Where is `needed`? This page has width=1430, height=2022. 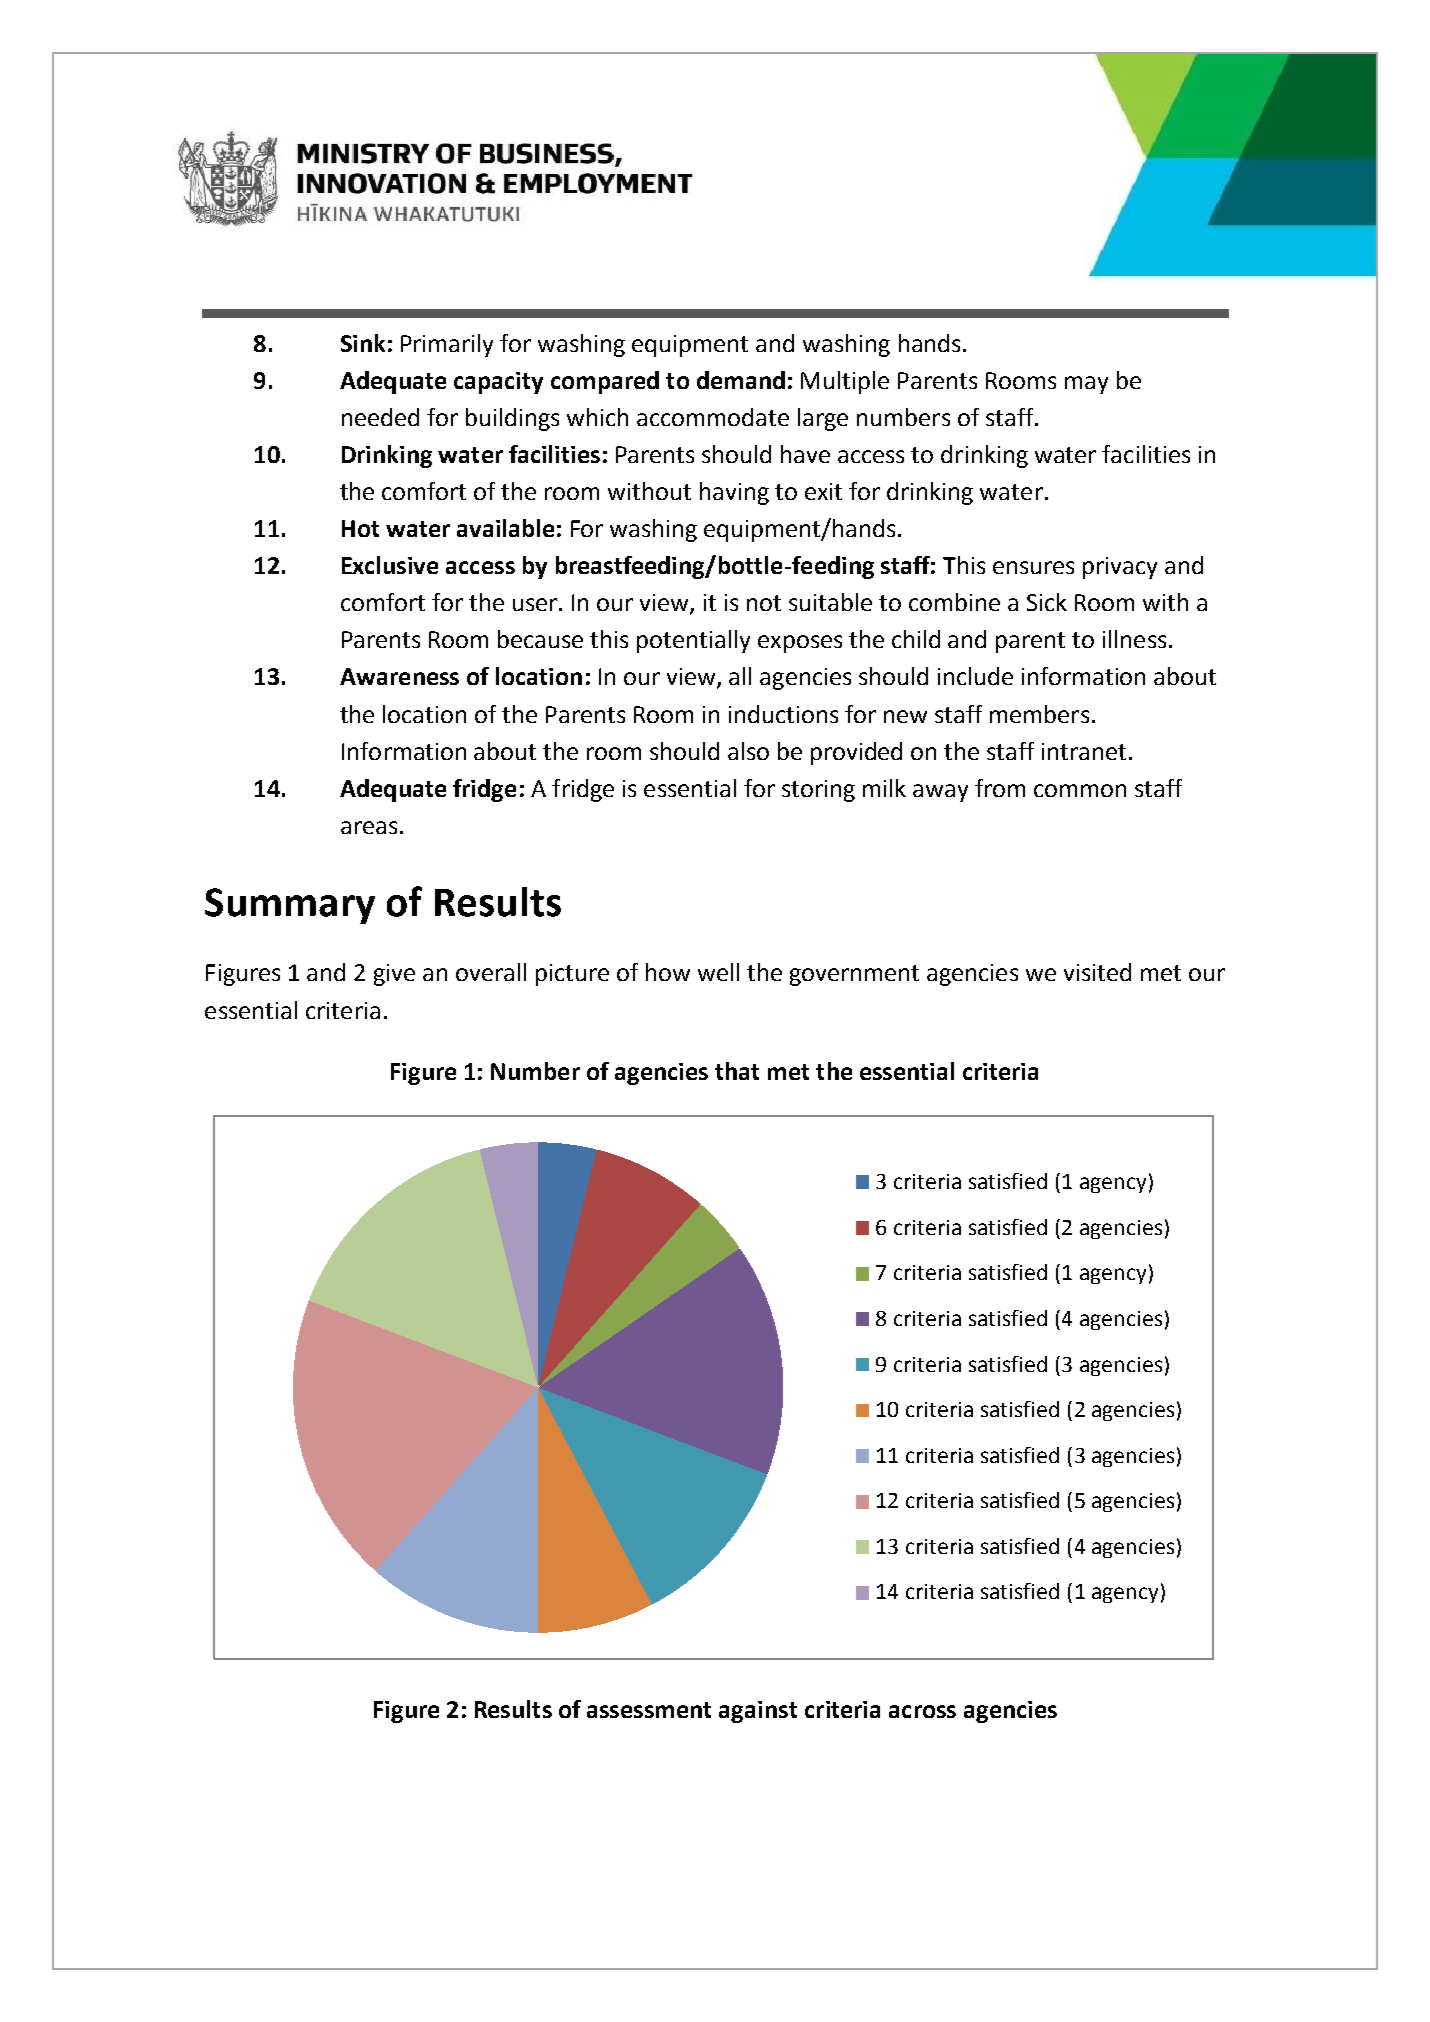
needed is located at coordinates (380, 417).
